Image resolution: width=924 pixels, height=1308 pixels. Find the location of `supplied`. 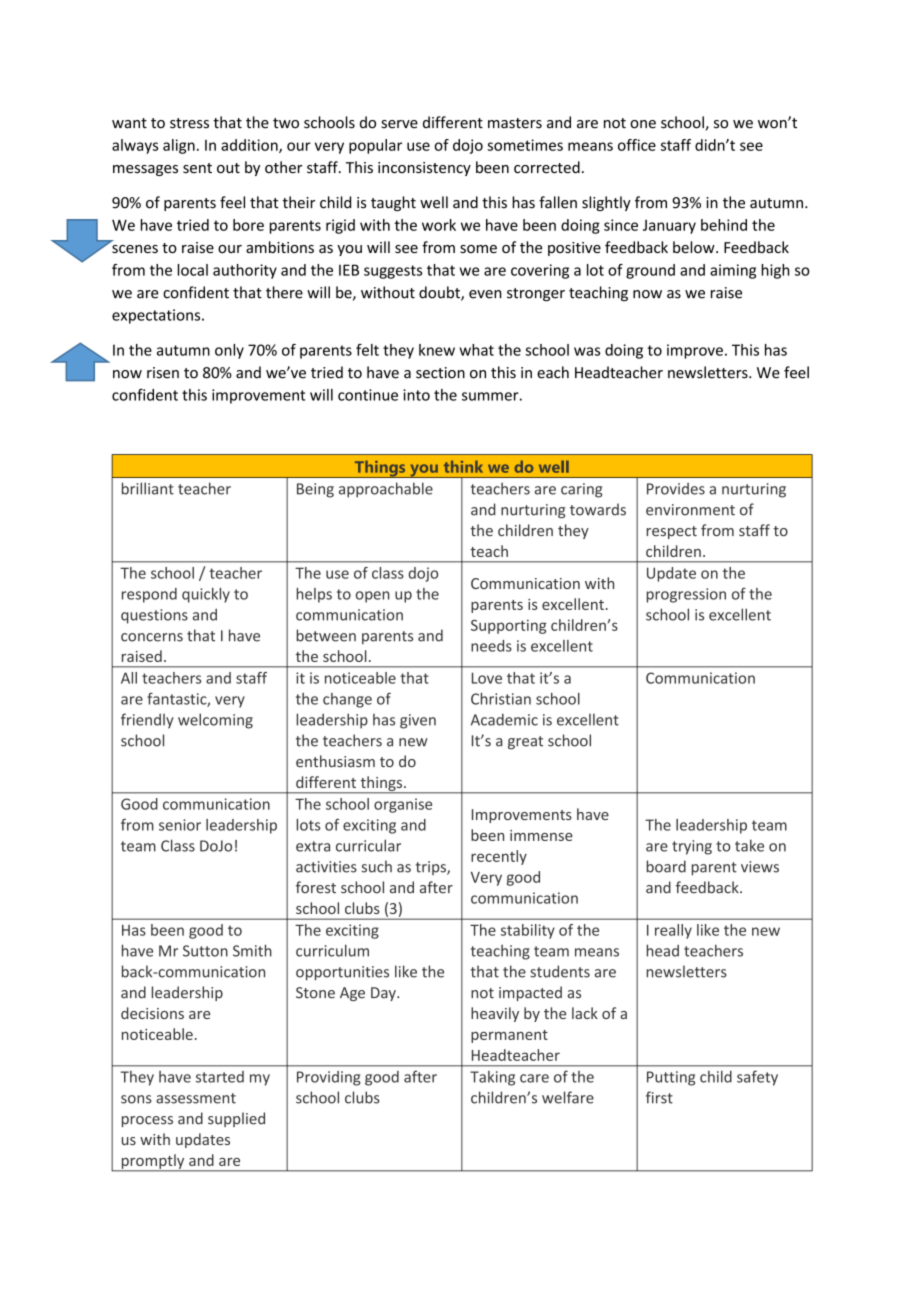

supplied is located at coordinates (236, 1119).
